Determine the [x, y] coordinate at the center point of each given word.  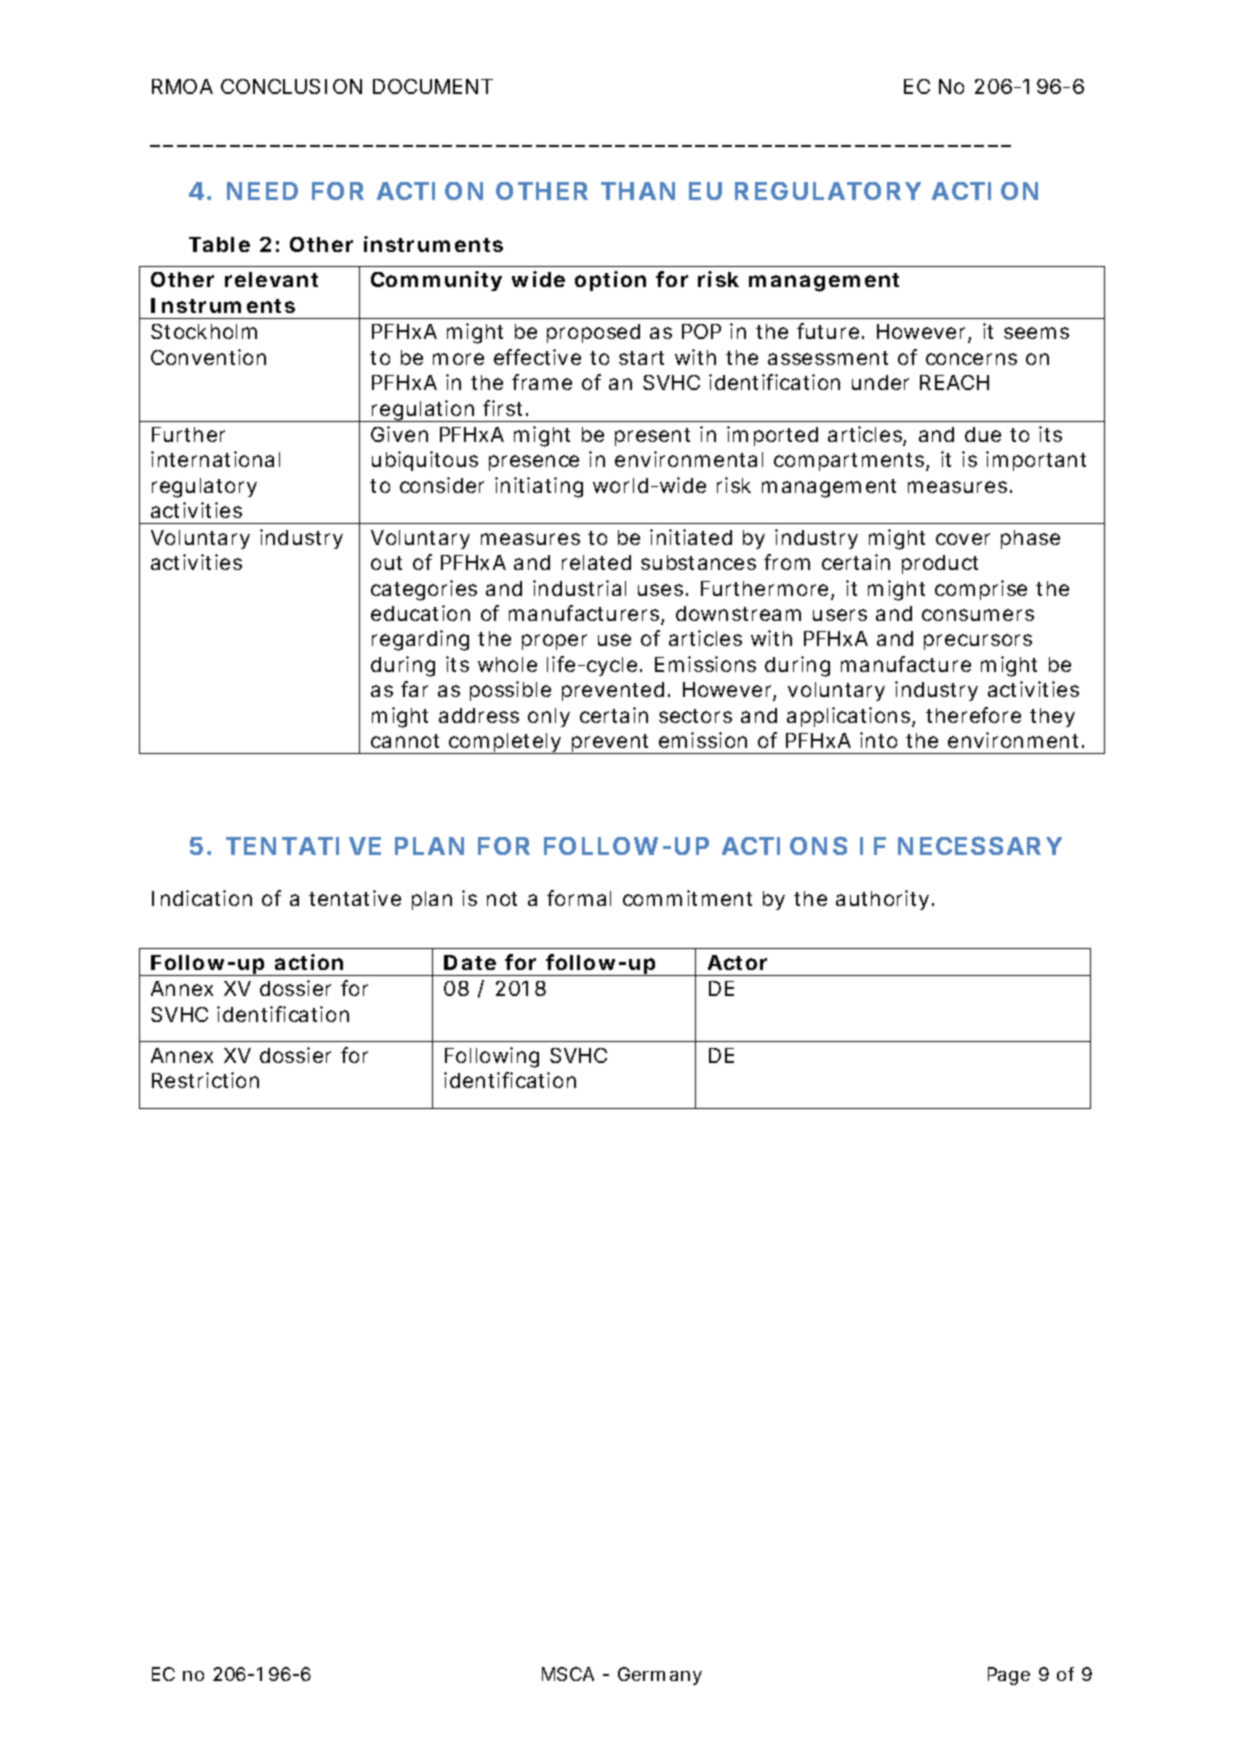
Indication [202, 898]
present [652, 437]
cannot [405, 741]
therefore [973, 715]
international [215, 459]
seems [1036, 333]
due [983, 434]
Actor [737, 962]
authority [882, 900]
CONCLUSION [291, 86]
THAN [638, 191]
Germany [660, 1676]
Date [470, 962]
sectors [695, 716]
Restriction [205, 1080]
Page [1009, 1676]
